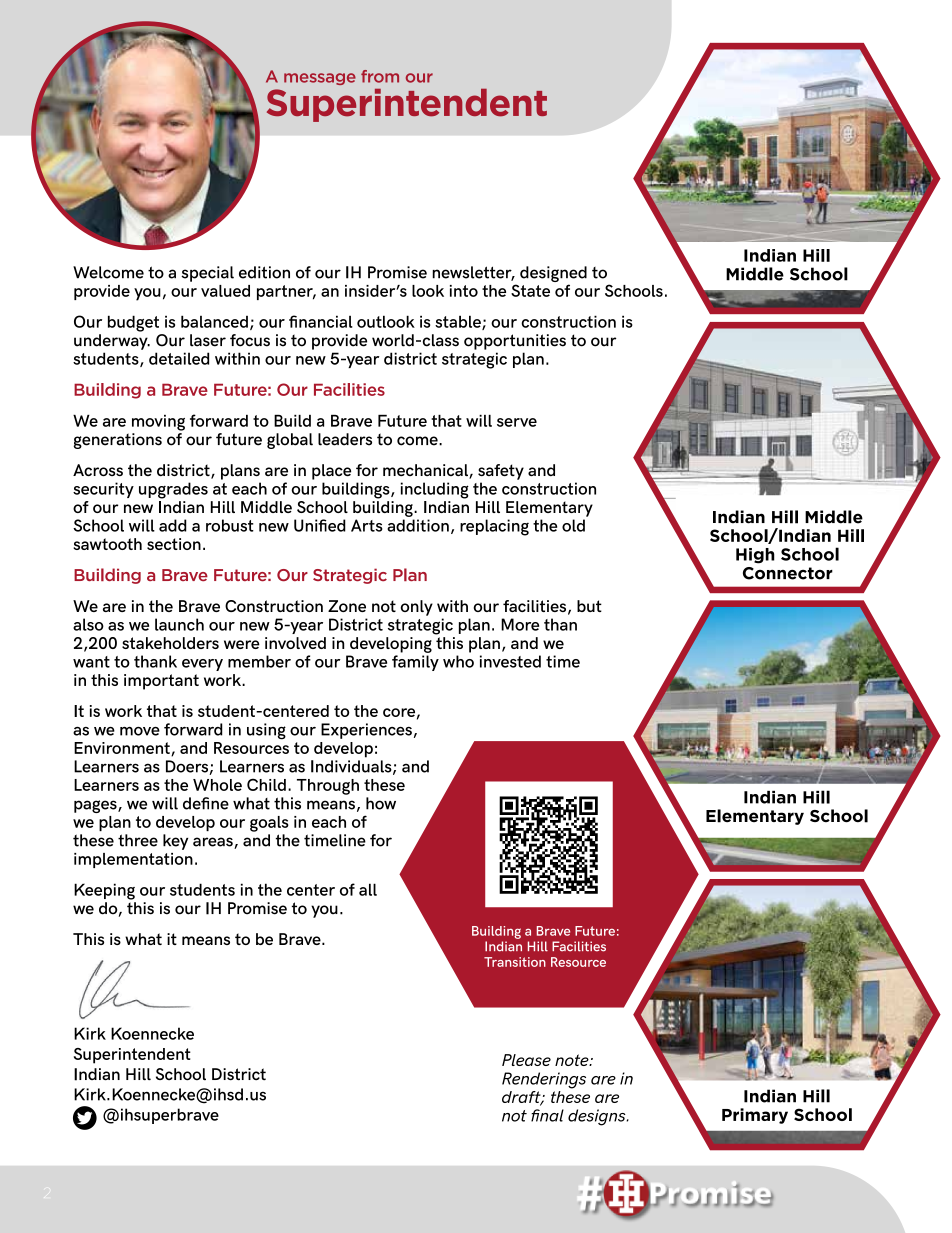 The height and width of the screenshot is (1233, 952). I want to click on message, so click(320, 79).
